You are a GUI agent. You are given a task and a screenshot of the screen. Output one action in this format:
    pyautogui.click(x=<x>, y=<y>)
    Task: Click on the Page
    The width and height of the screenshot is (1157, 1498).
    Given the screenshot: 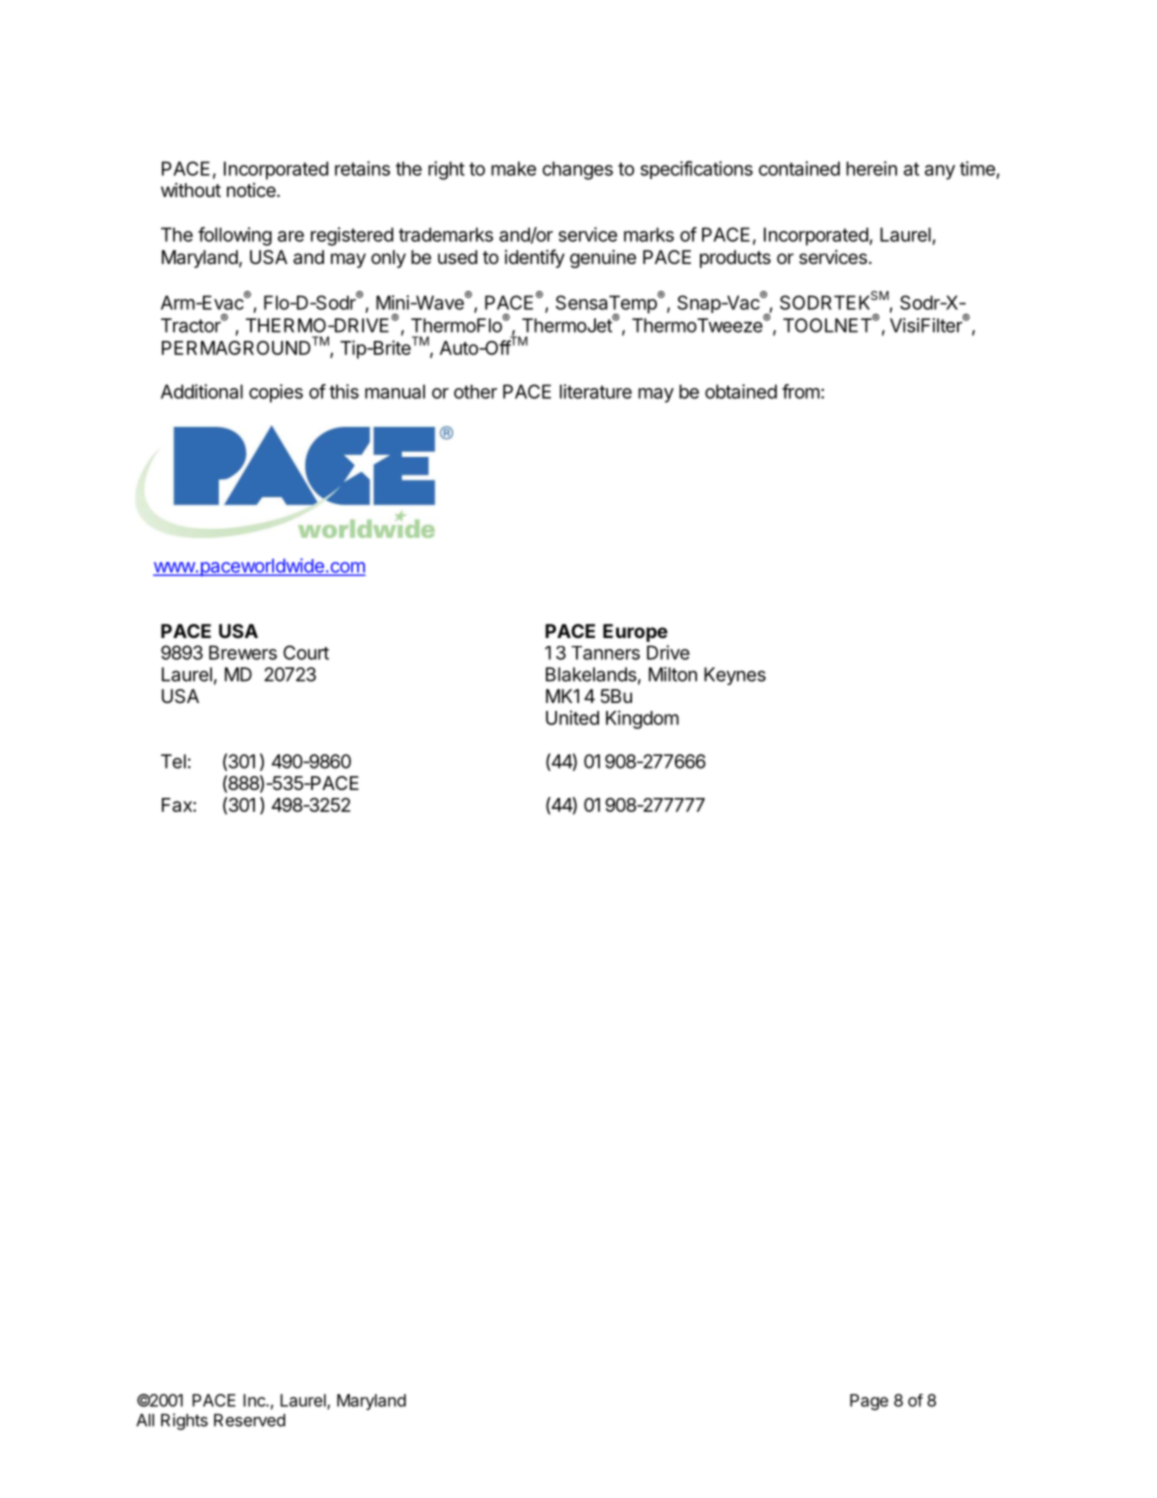 What is the action you would take?
    pyautogui.click(x=869, y=1402)
